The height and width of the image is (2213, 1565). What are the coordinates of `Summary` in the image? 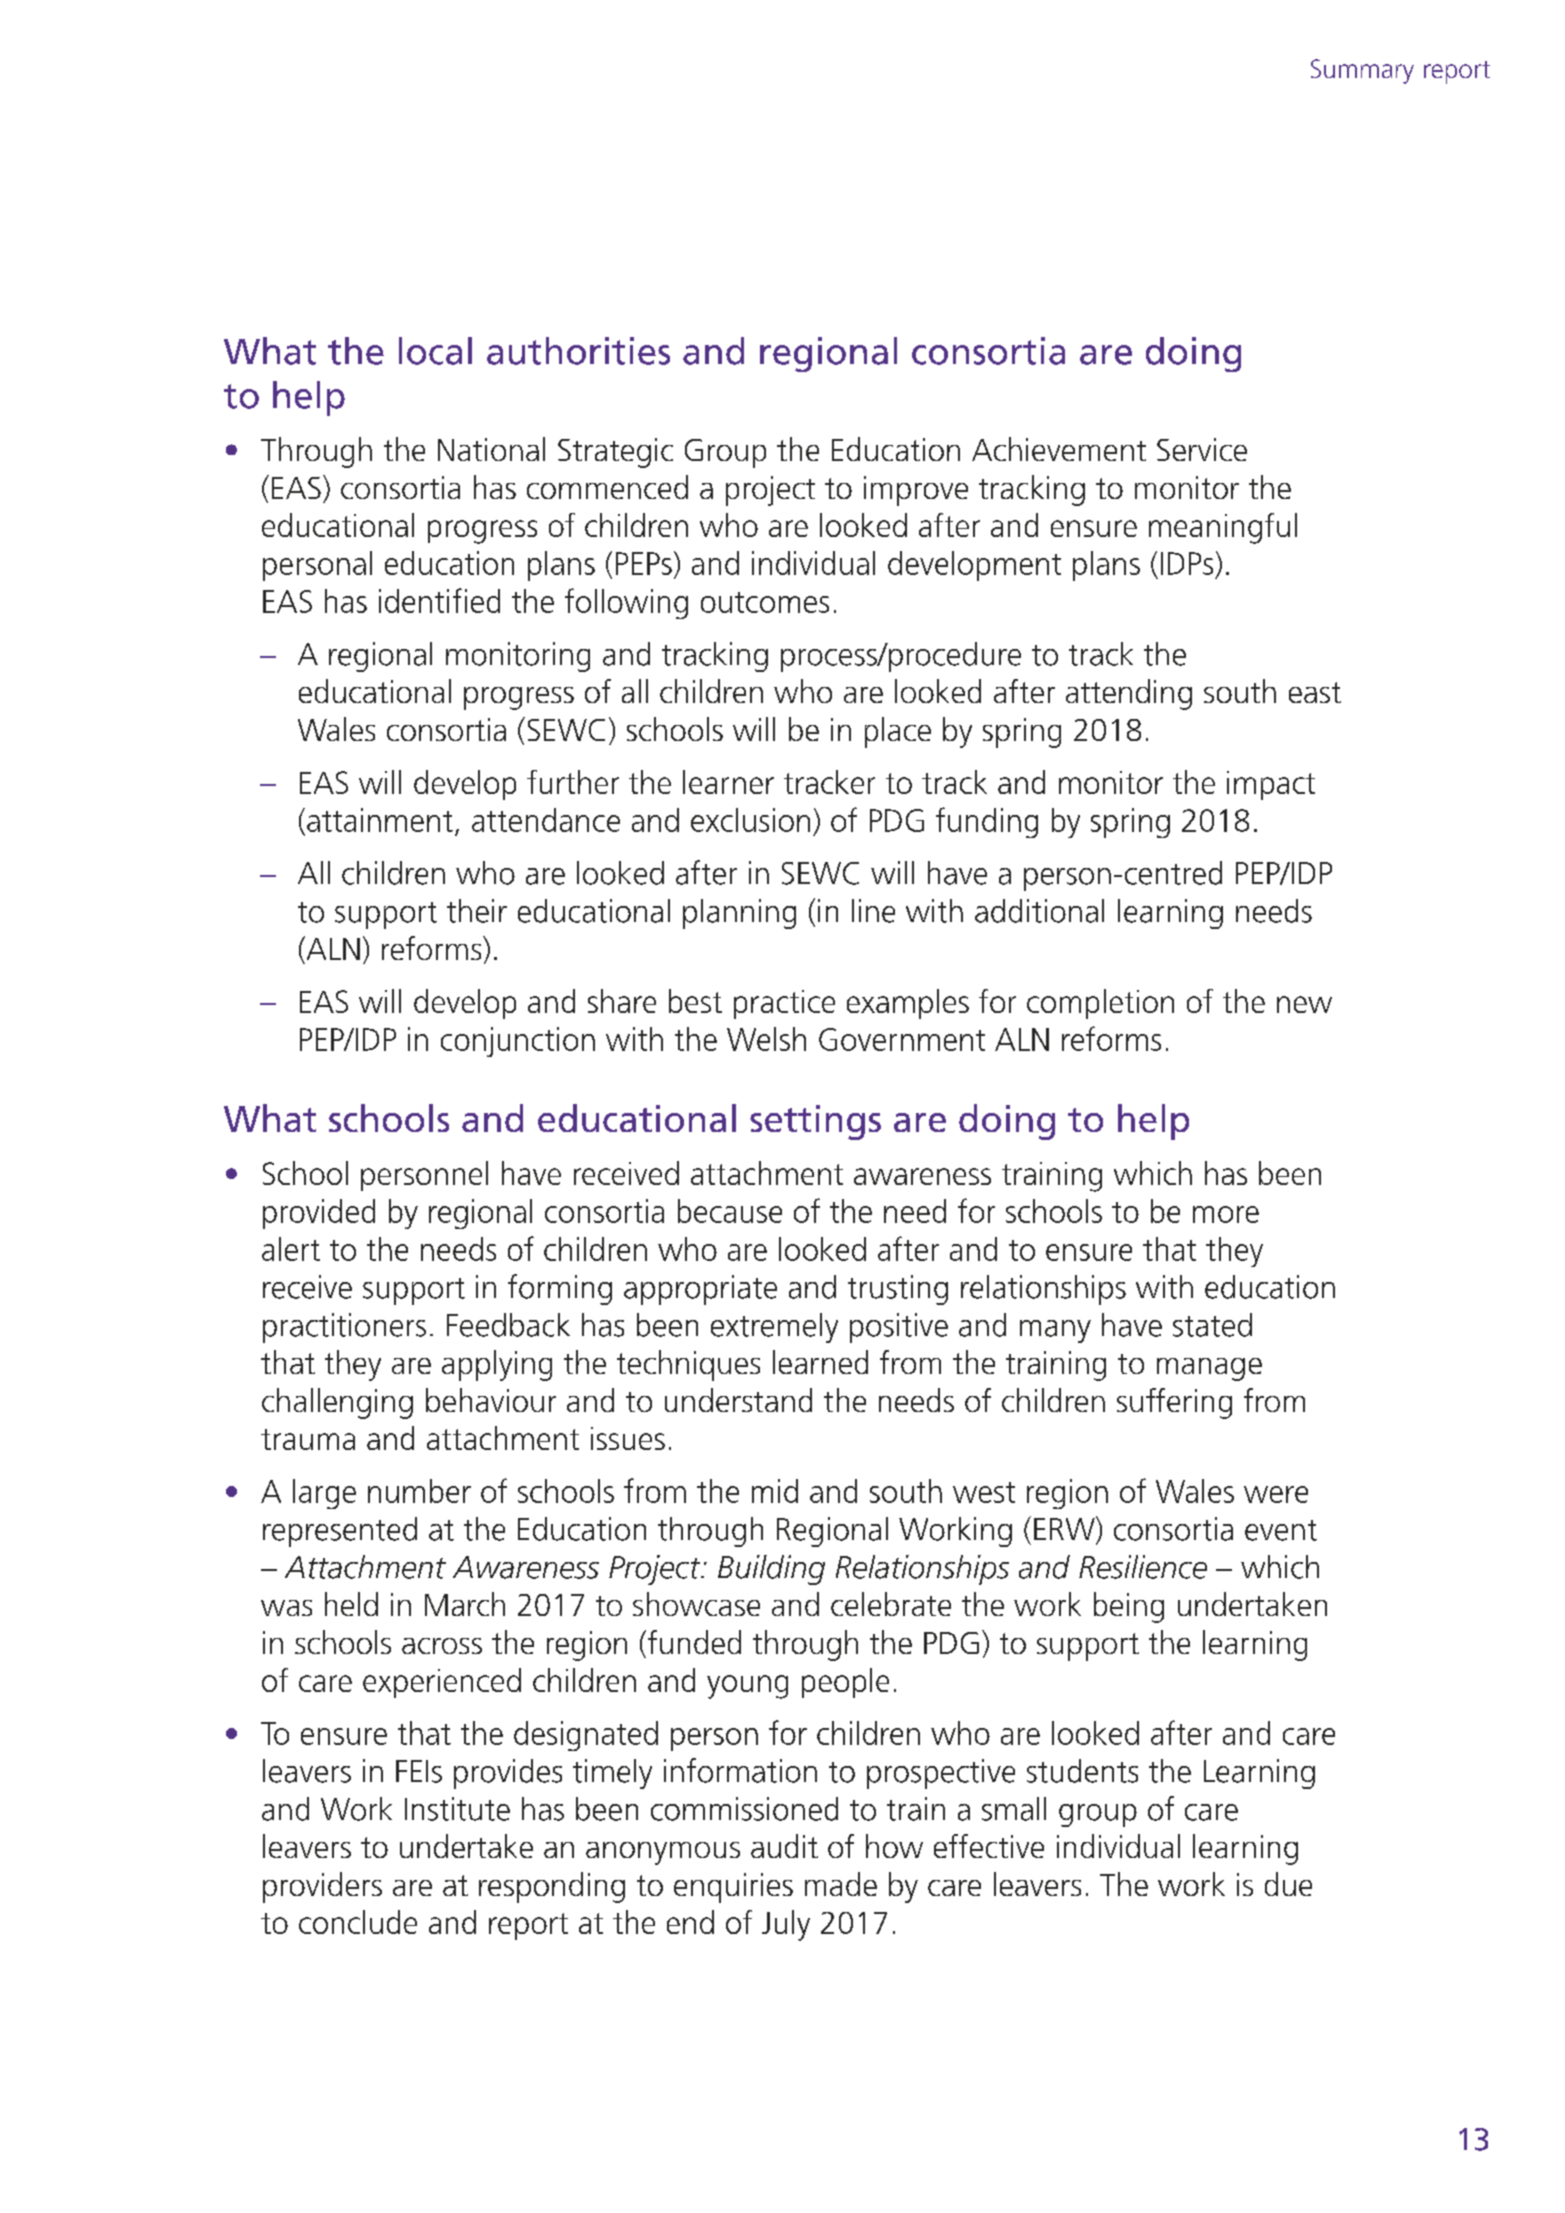 It's located at (1362, 71).
